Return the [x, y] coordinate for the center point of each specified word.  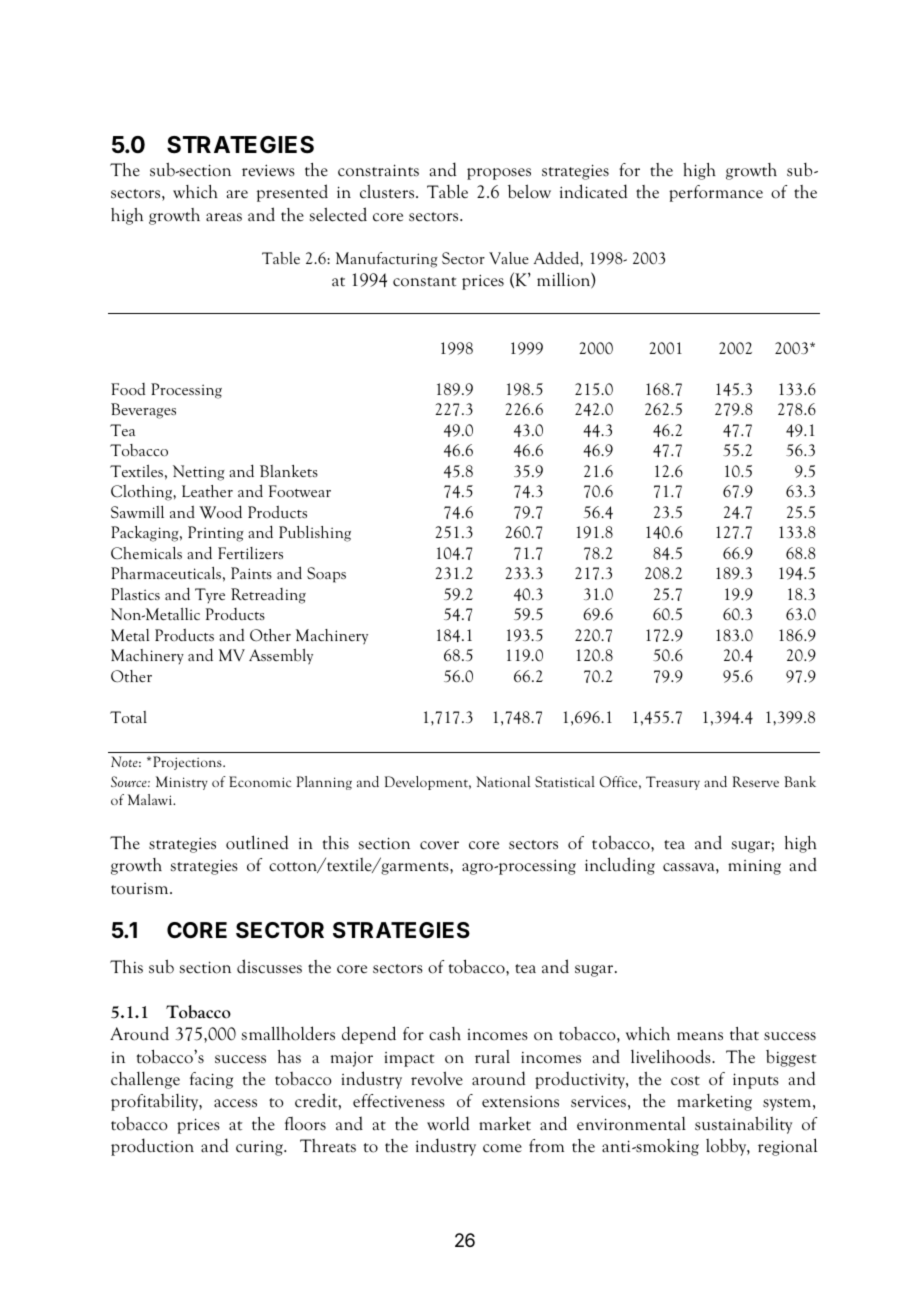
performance [716, 193]
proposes [499, 174]
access [235, 1103]
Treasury [673, 783]
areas [224, 217]
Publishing [315, 534]
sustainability [743, 1125]
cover [439, 845]
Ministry [182, 783]
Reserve [755, 781]
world [448, 1123]
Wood [220, 512]
